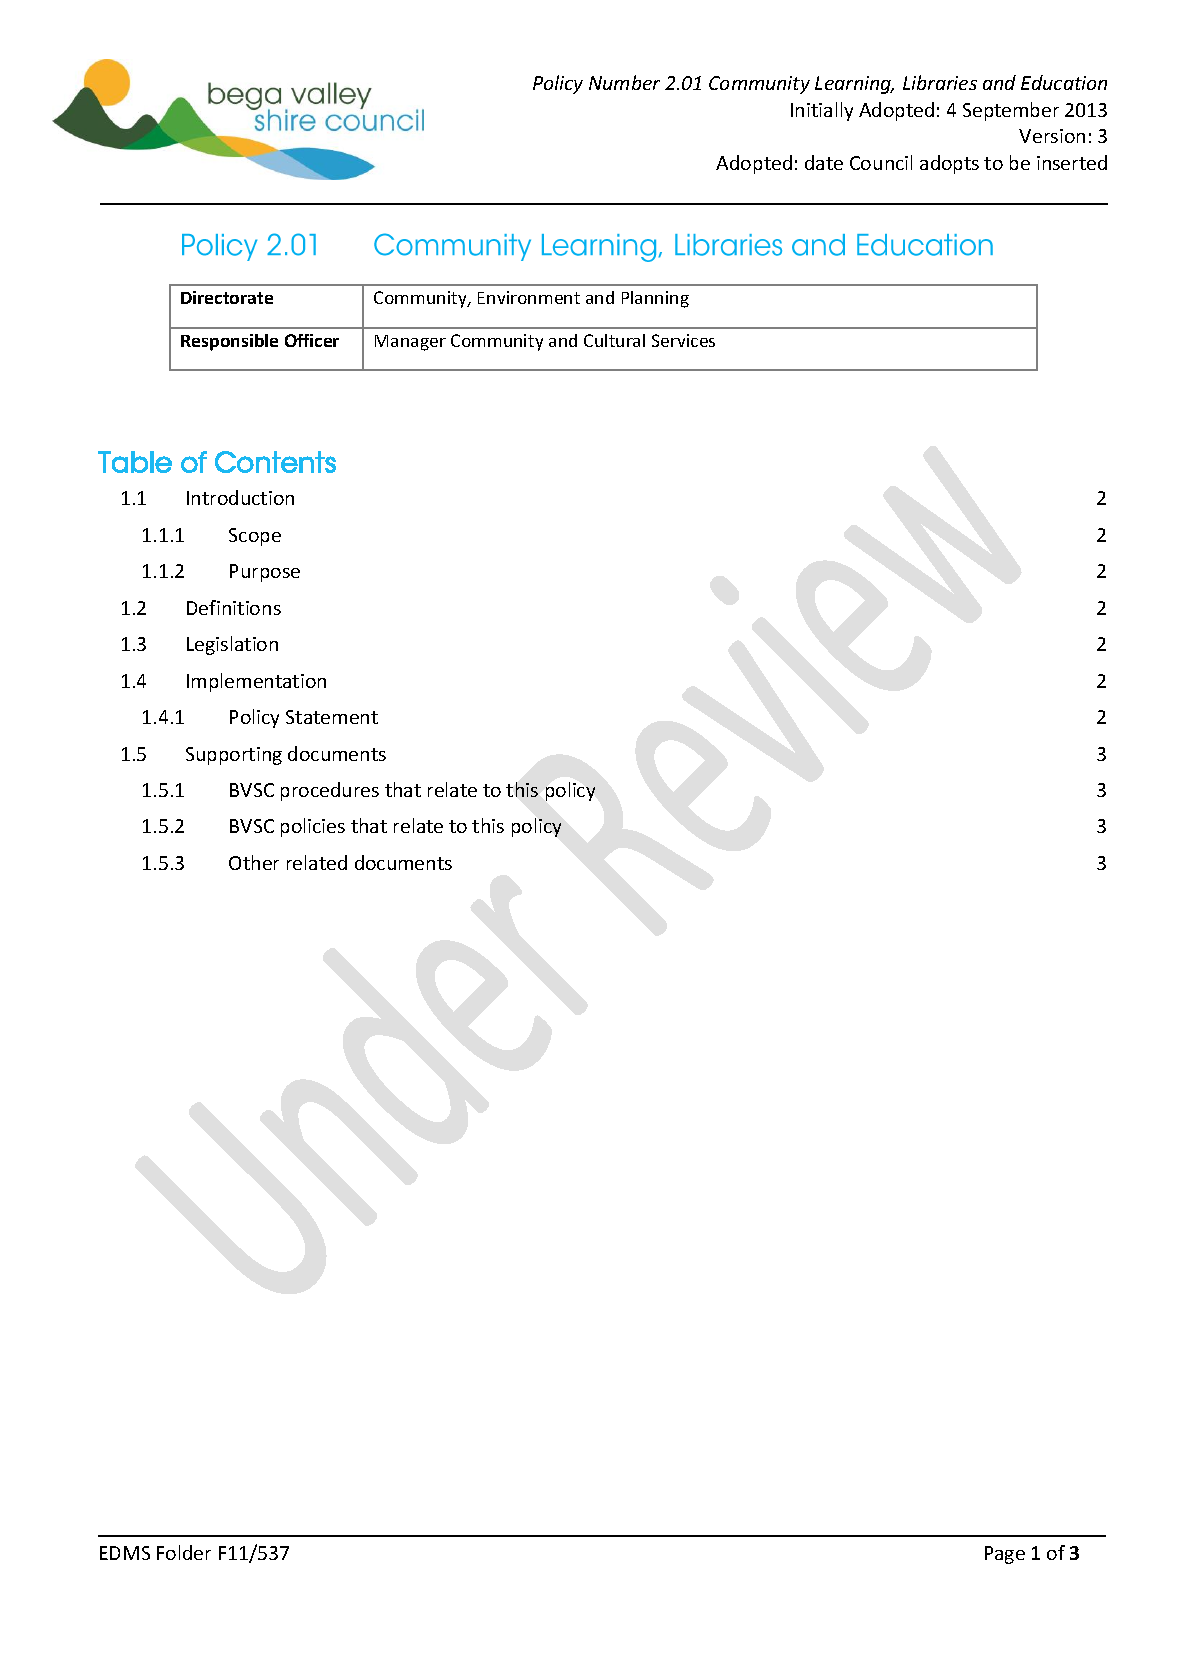  I want to click on Directorate, so click(227, 297).
